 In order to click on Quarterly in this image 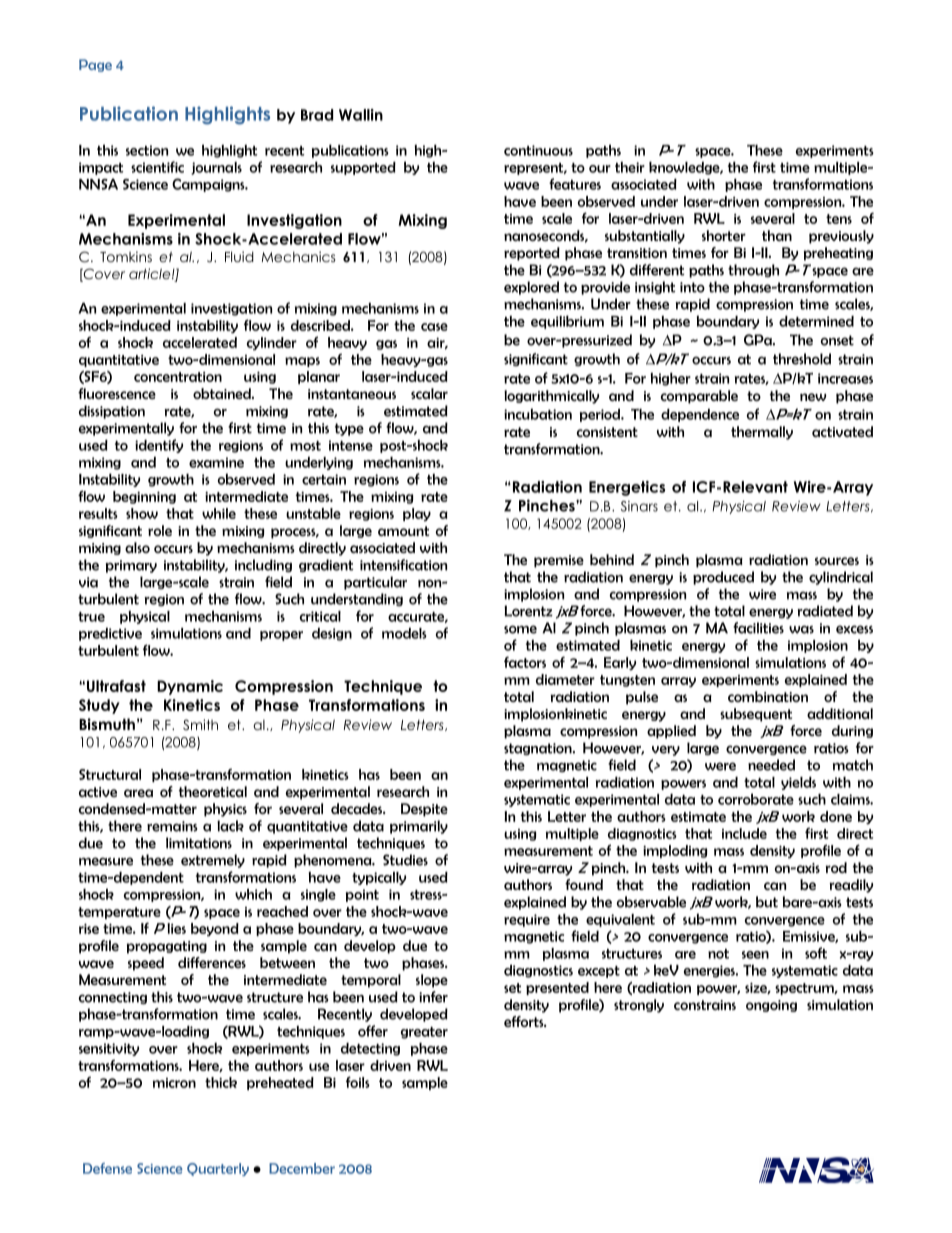, I will do `click(218, 1169)`.
